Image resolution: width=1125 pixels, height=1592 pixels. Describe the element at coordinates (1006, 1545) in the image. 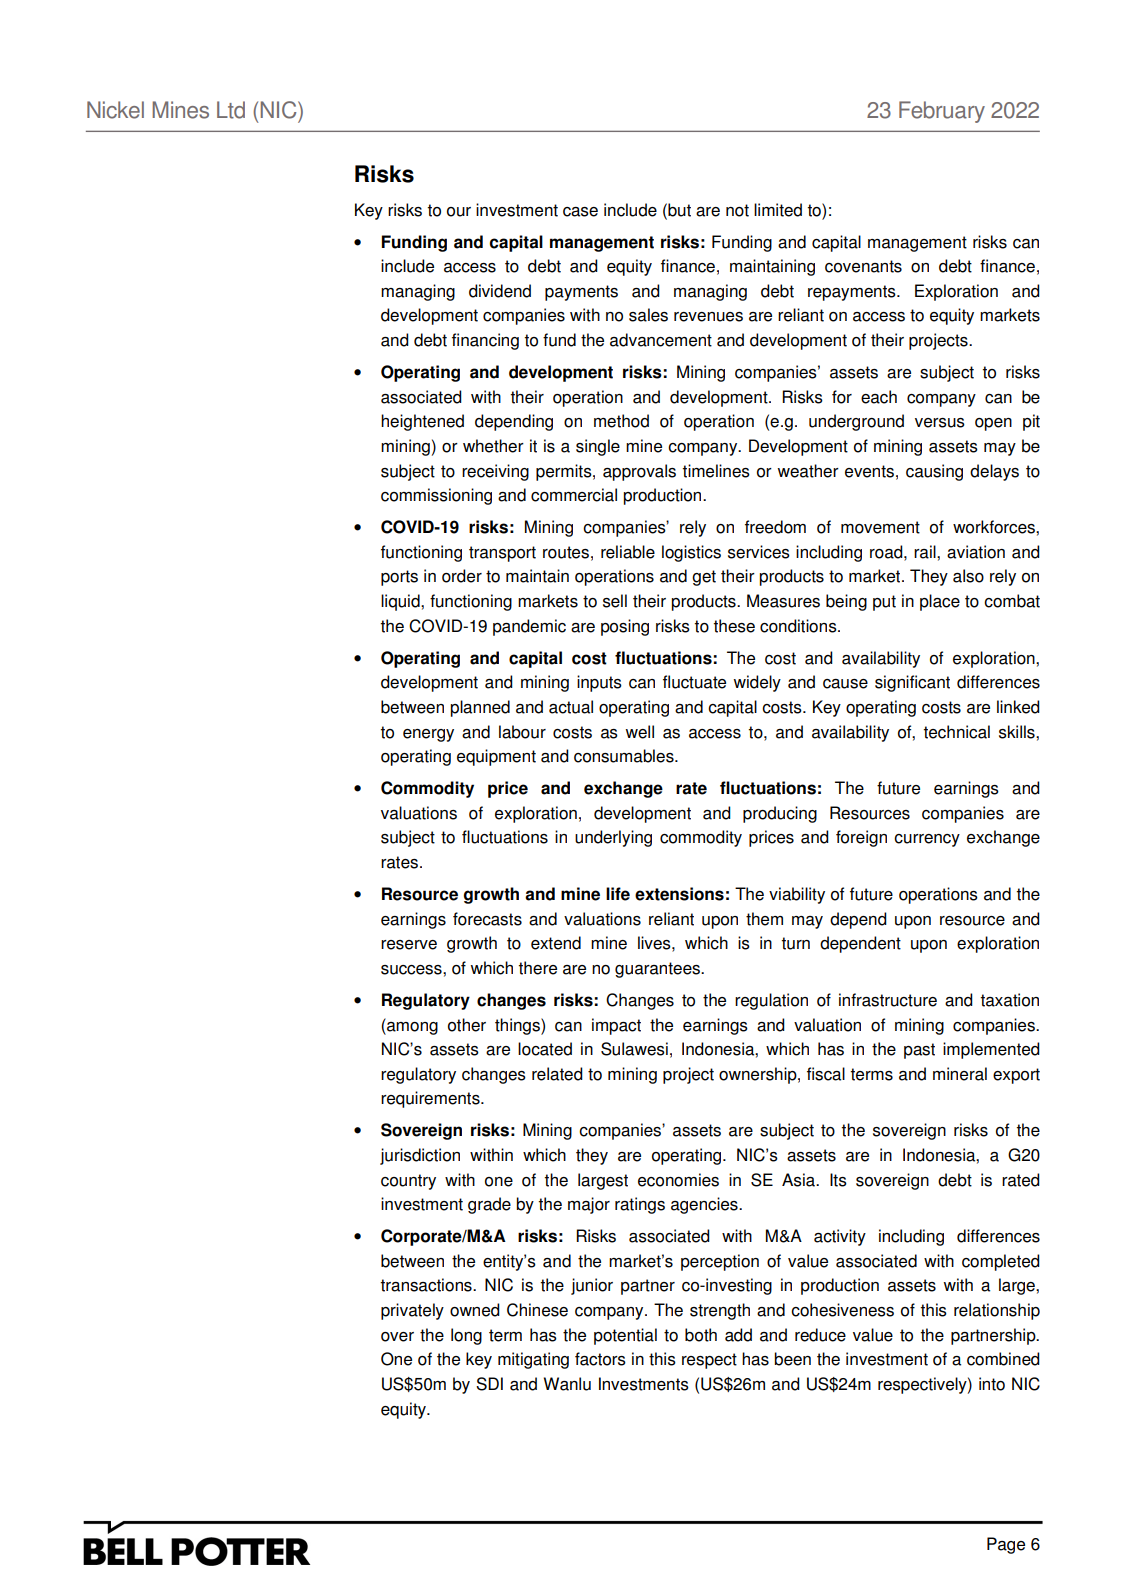

I see `Page` at that location.
